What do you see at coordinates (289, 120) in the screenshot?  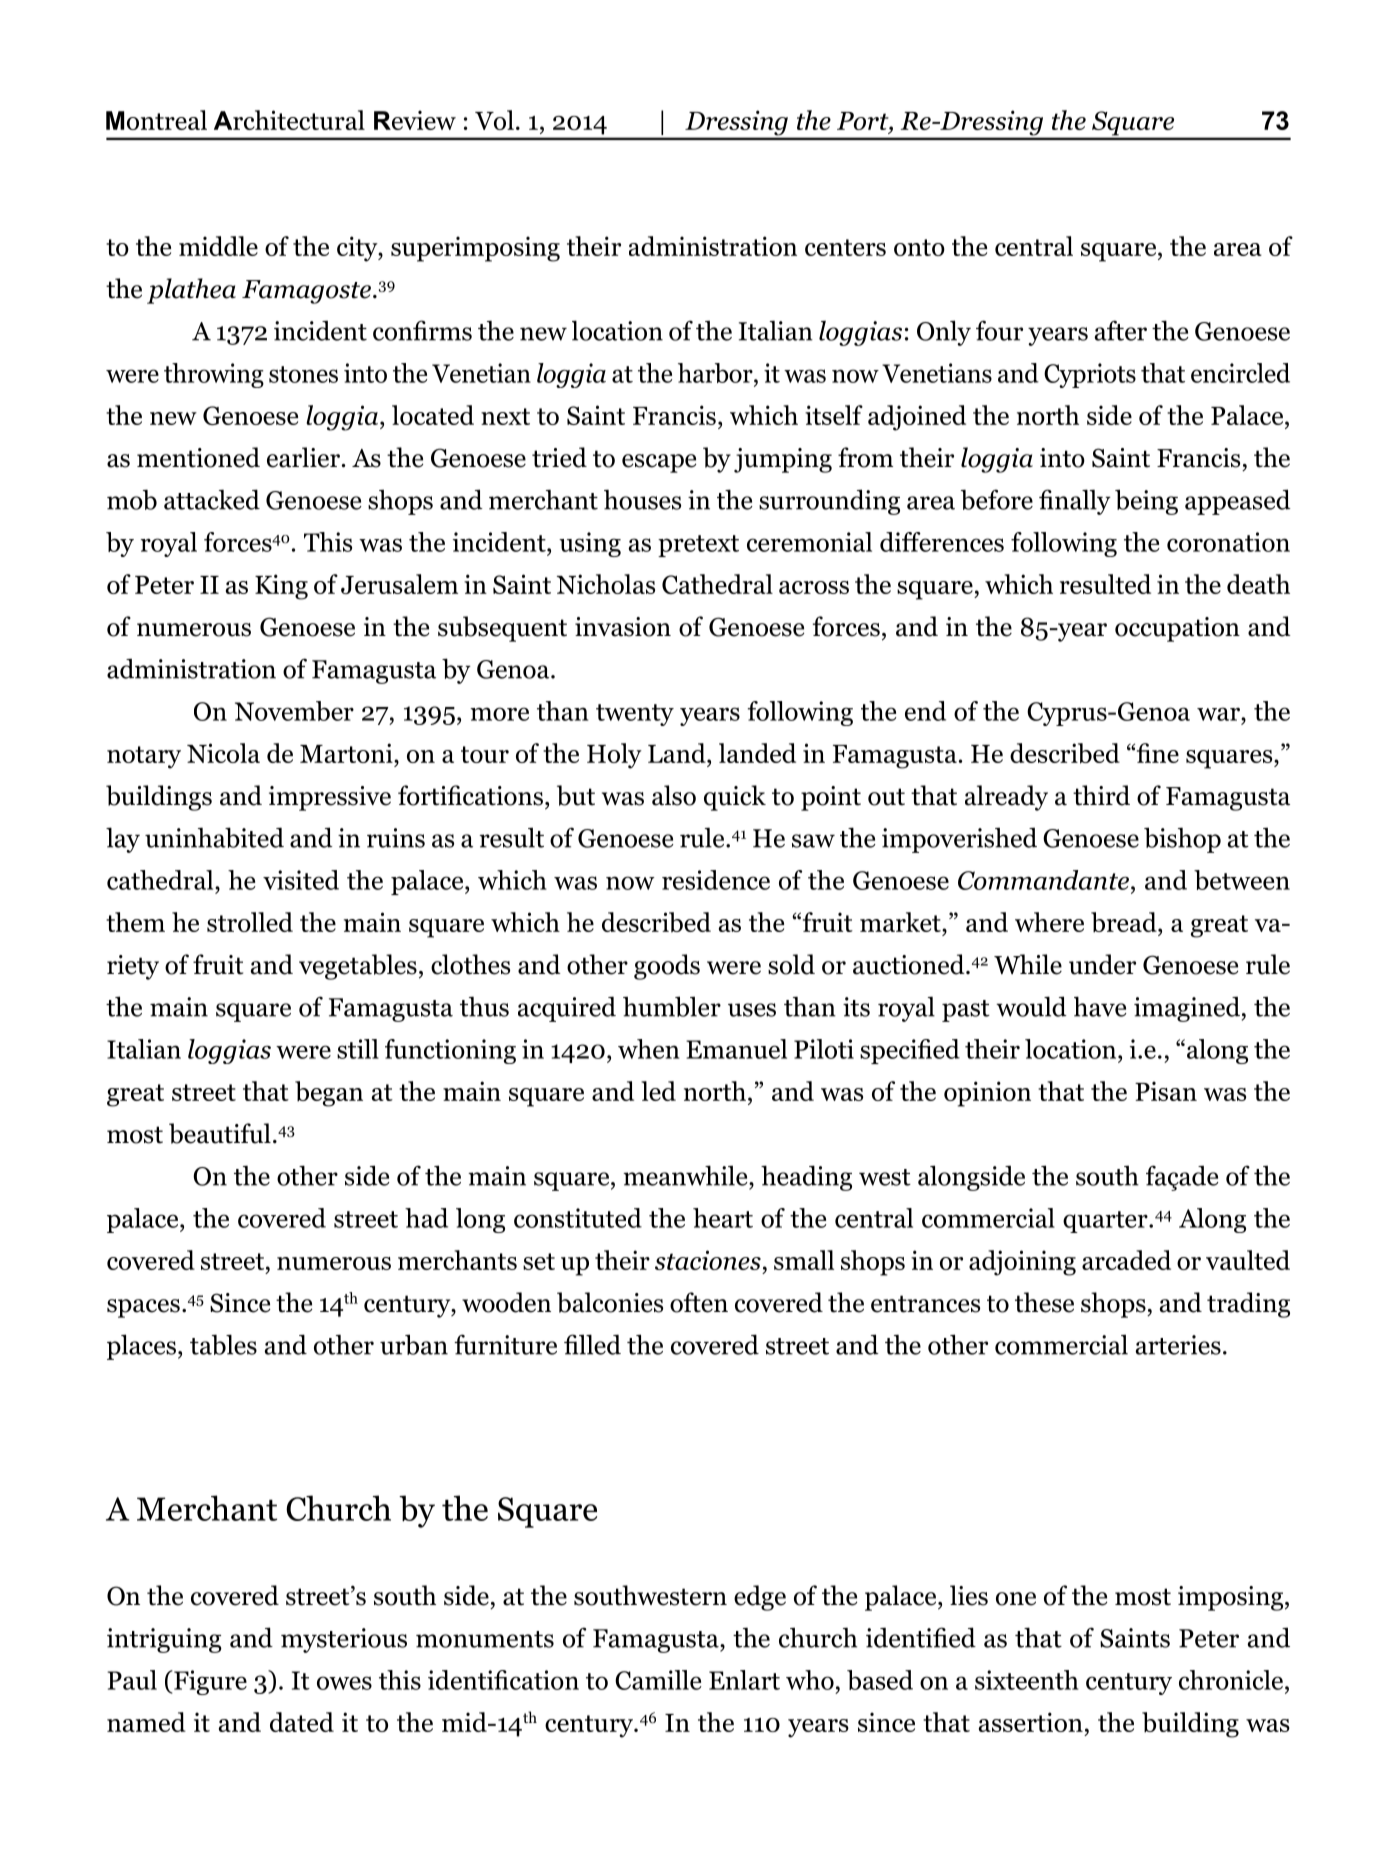 I see `Architectural` at bounding box center [289, 120].
